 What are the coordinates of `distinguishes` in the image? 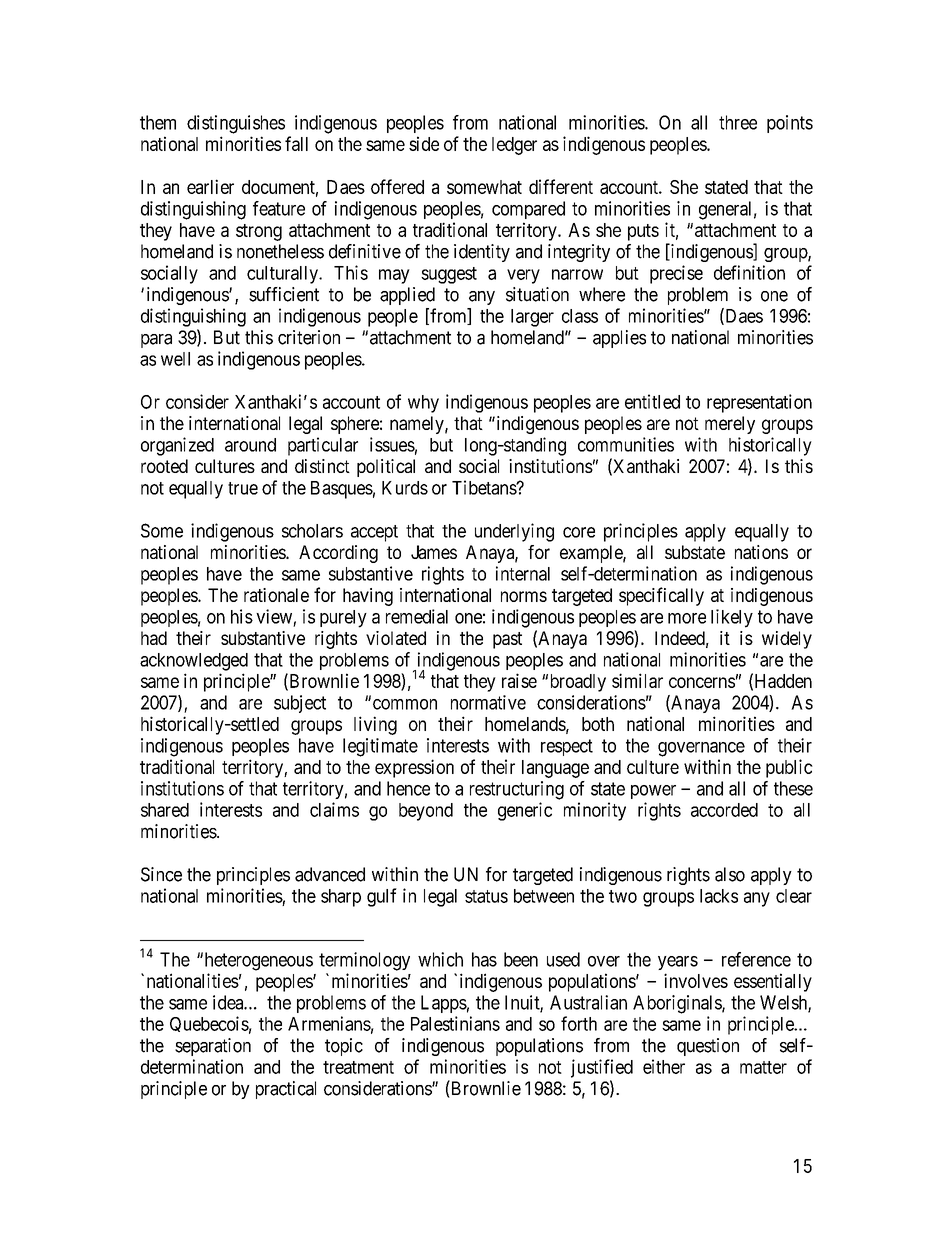 It's located at (236, 124).
